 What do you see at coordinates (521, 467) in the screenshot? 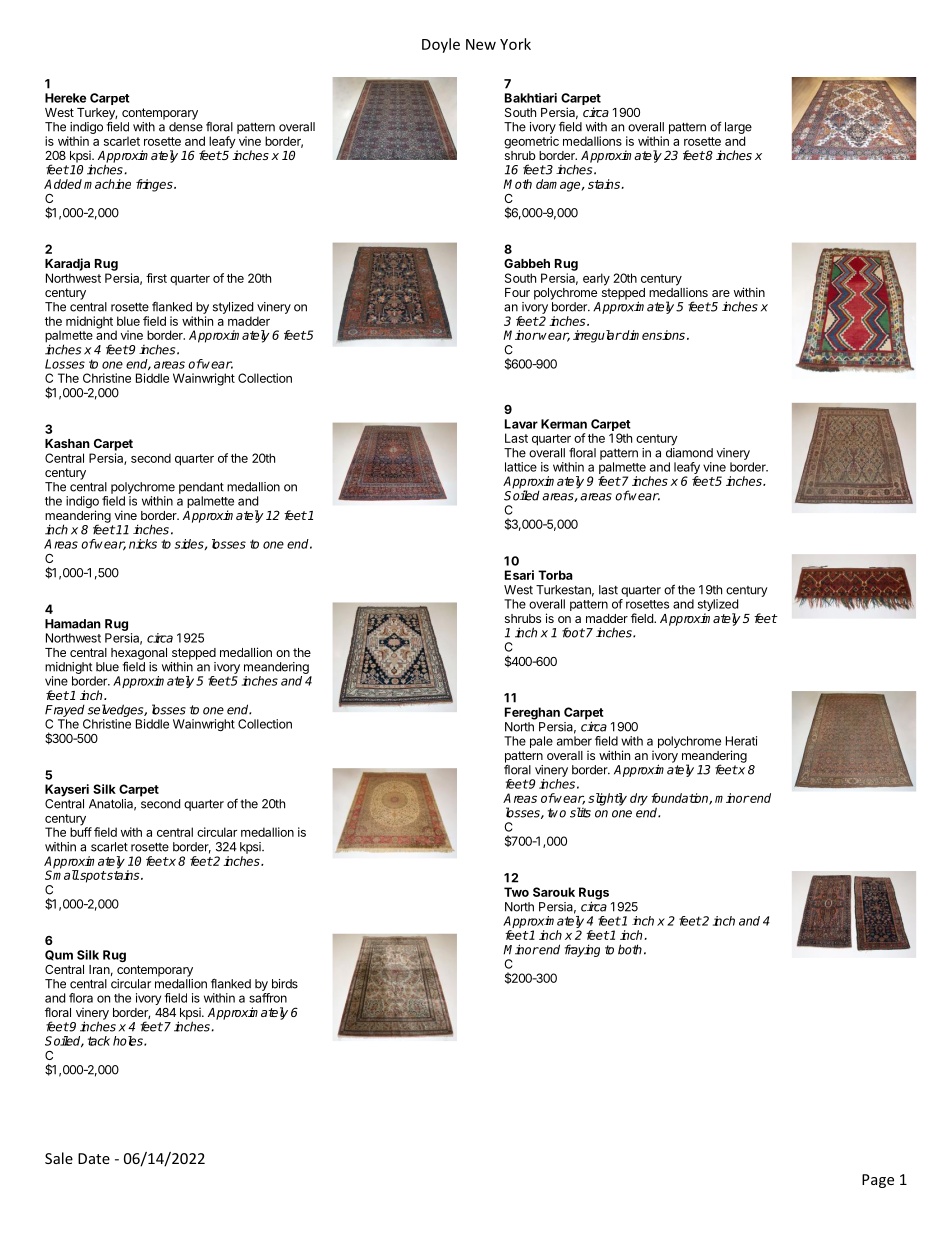
I see `lattice` at bounding box center [521, 467].
